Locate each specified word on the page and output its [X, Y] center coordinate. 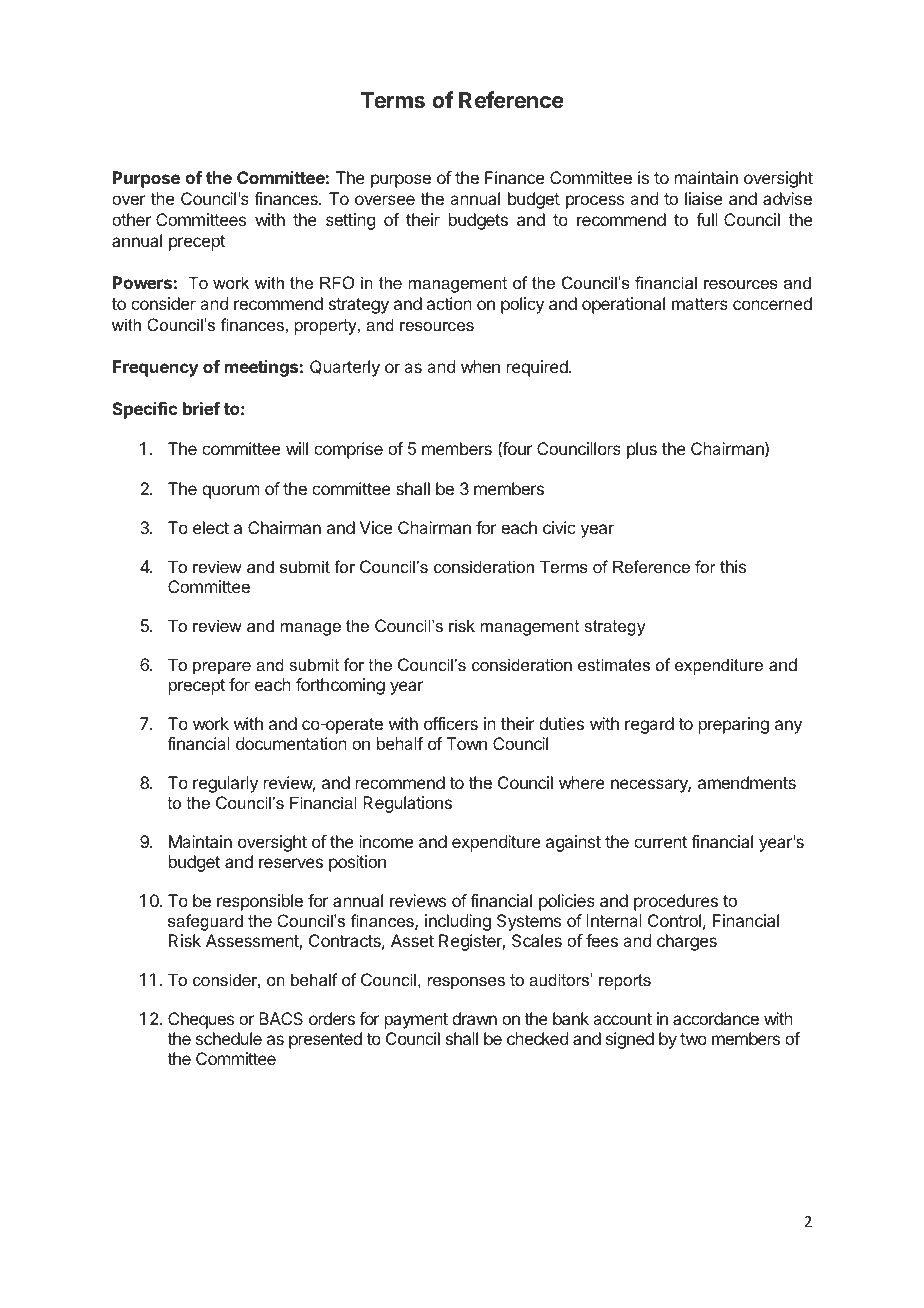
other [131, 219]
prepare [222, 668]
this [733, 566]
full [707, 219]
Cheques [201, 1020]
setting [350, 221]
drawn [474, 1018]
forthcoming [340, 686]
